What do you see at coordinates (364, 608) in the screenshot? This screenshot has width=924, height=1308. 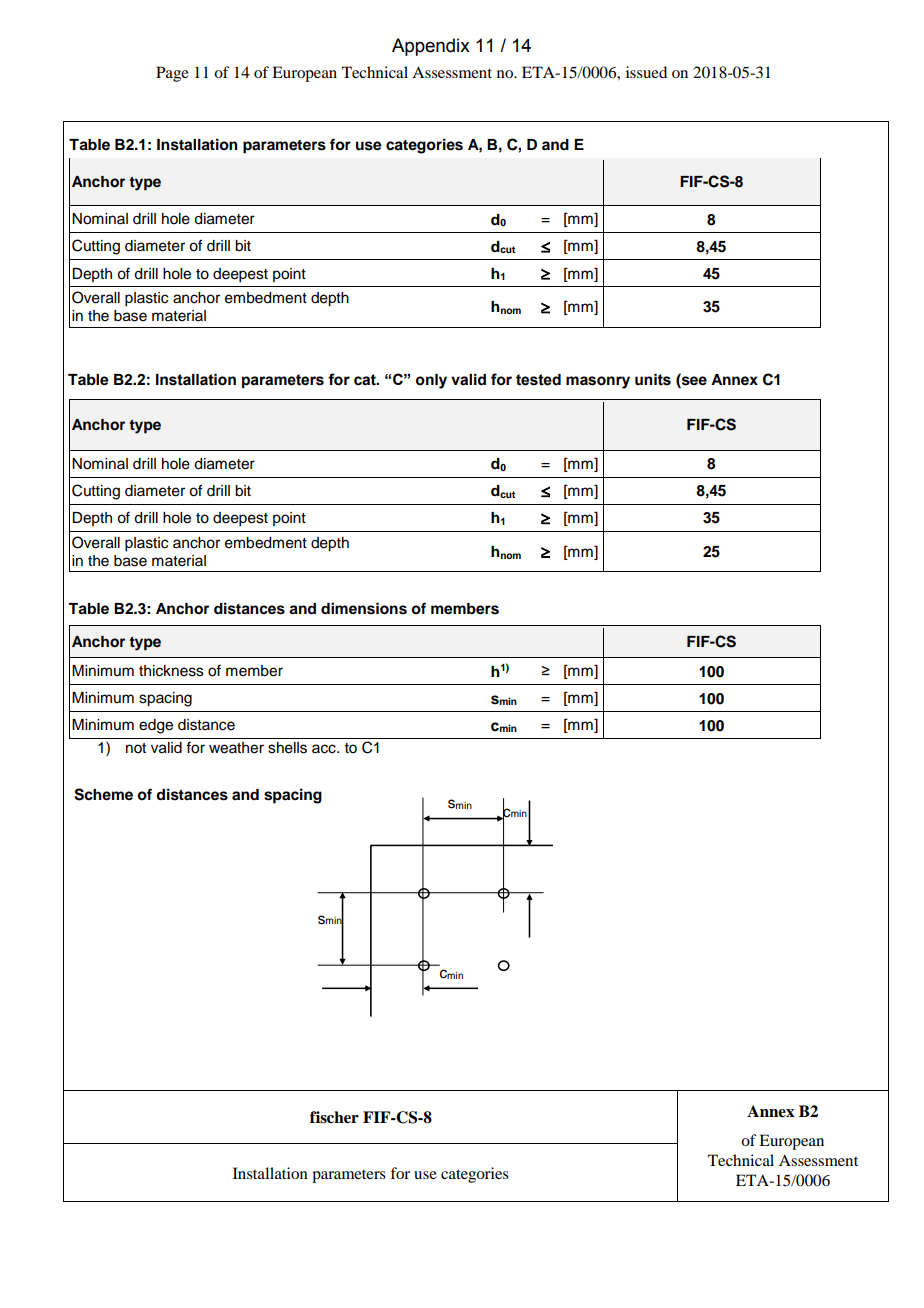 I see `dimensions` at bounding box center [364, 608].
